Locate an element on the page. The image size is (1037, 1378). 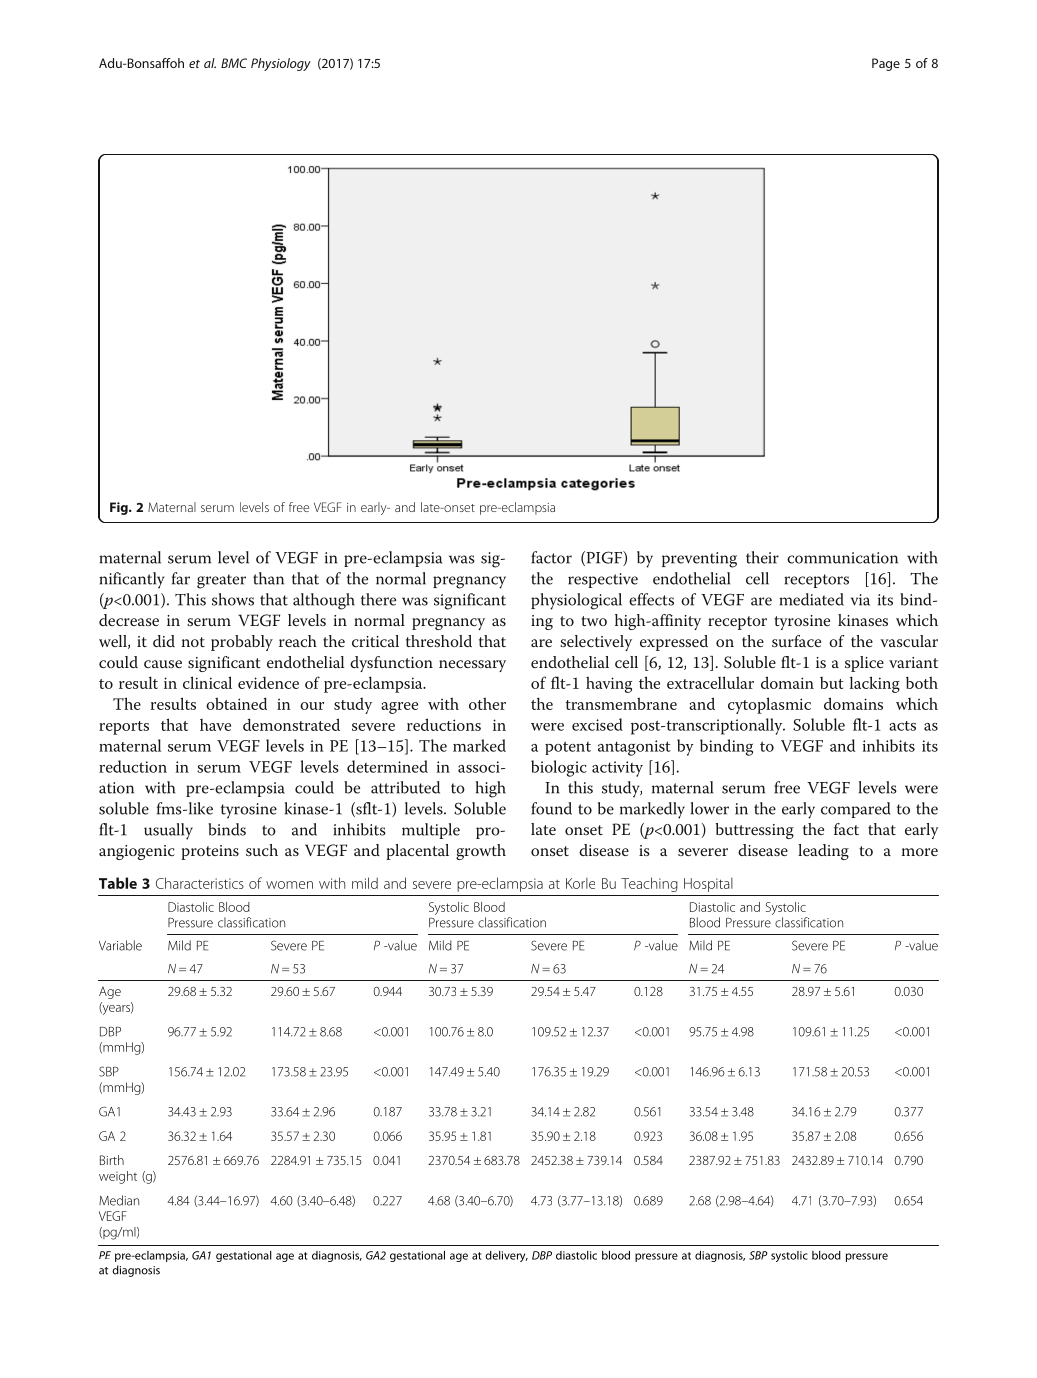
Physiology is located at coordinates (281, 64).
